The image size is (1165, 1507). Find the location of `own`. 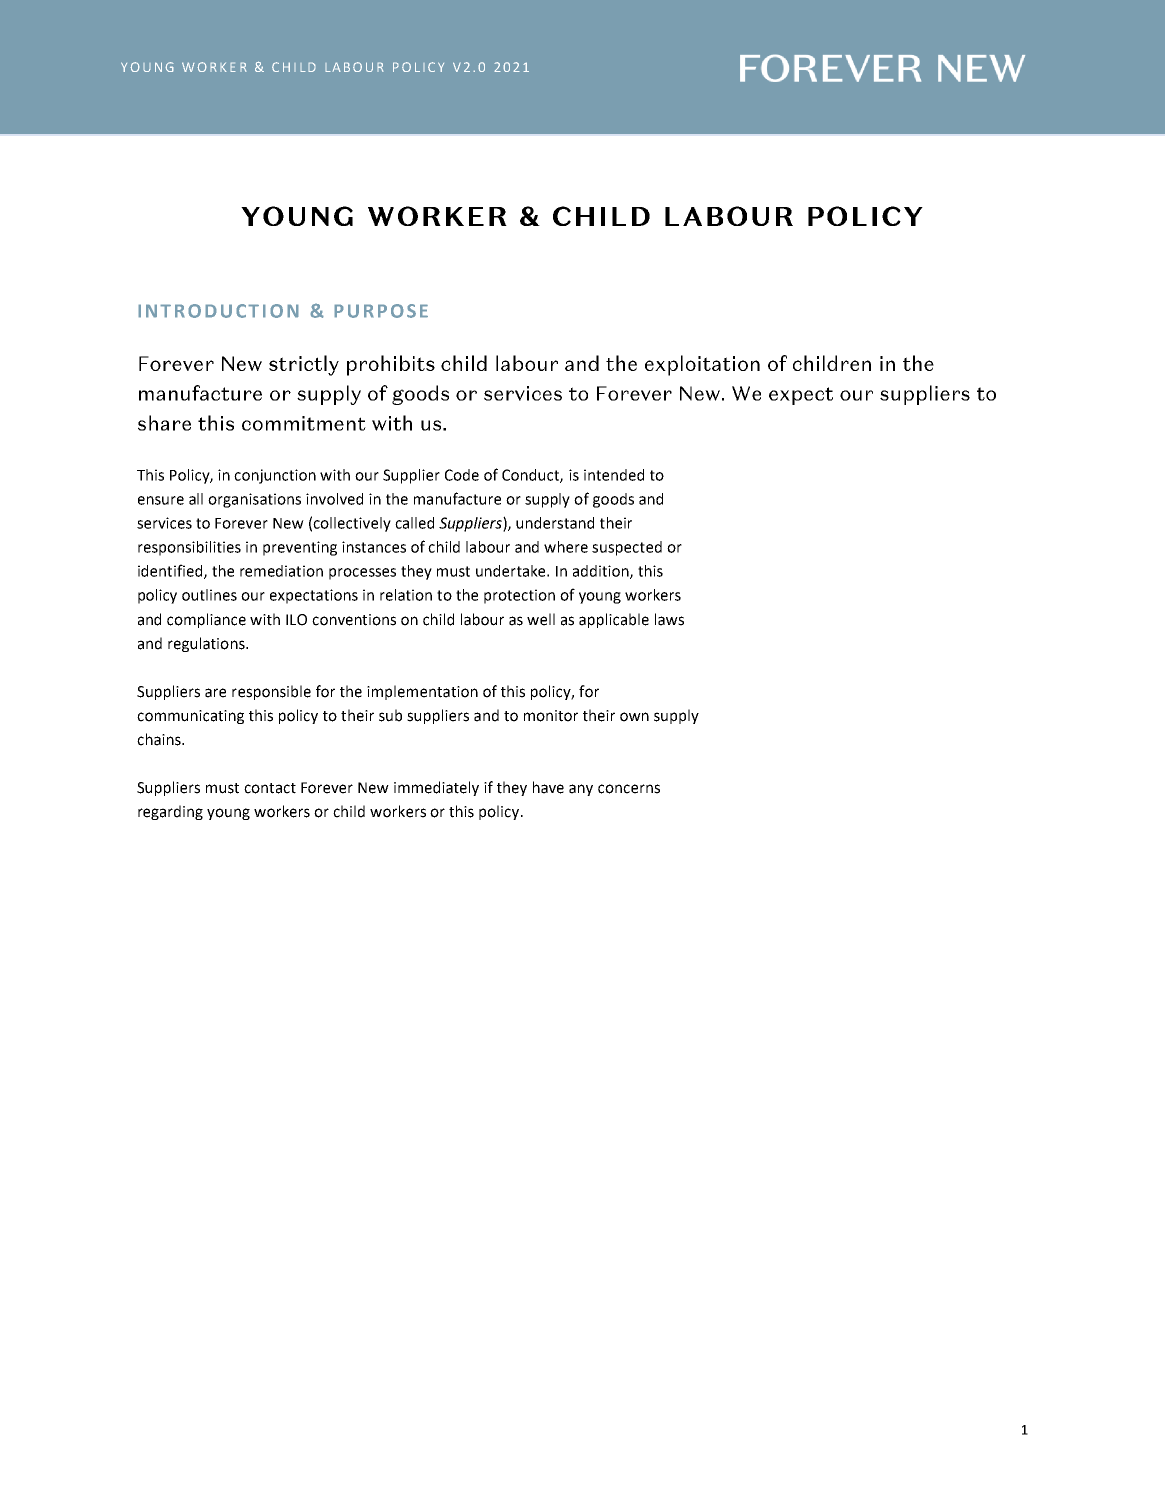

own is located at coordinates (634, 717).
